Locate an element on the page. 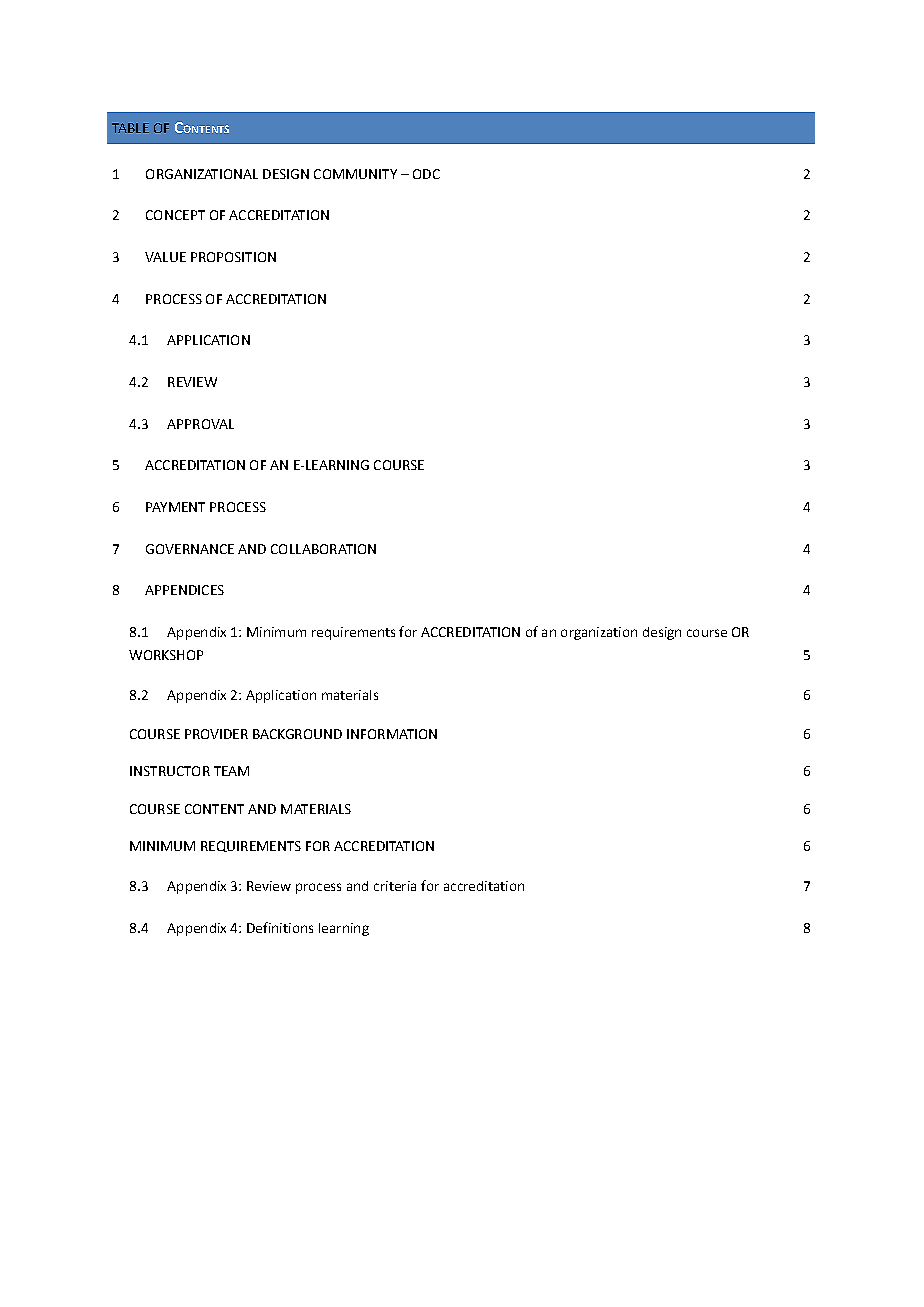  ODC is located at coordinates (426, 174).
